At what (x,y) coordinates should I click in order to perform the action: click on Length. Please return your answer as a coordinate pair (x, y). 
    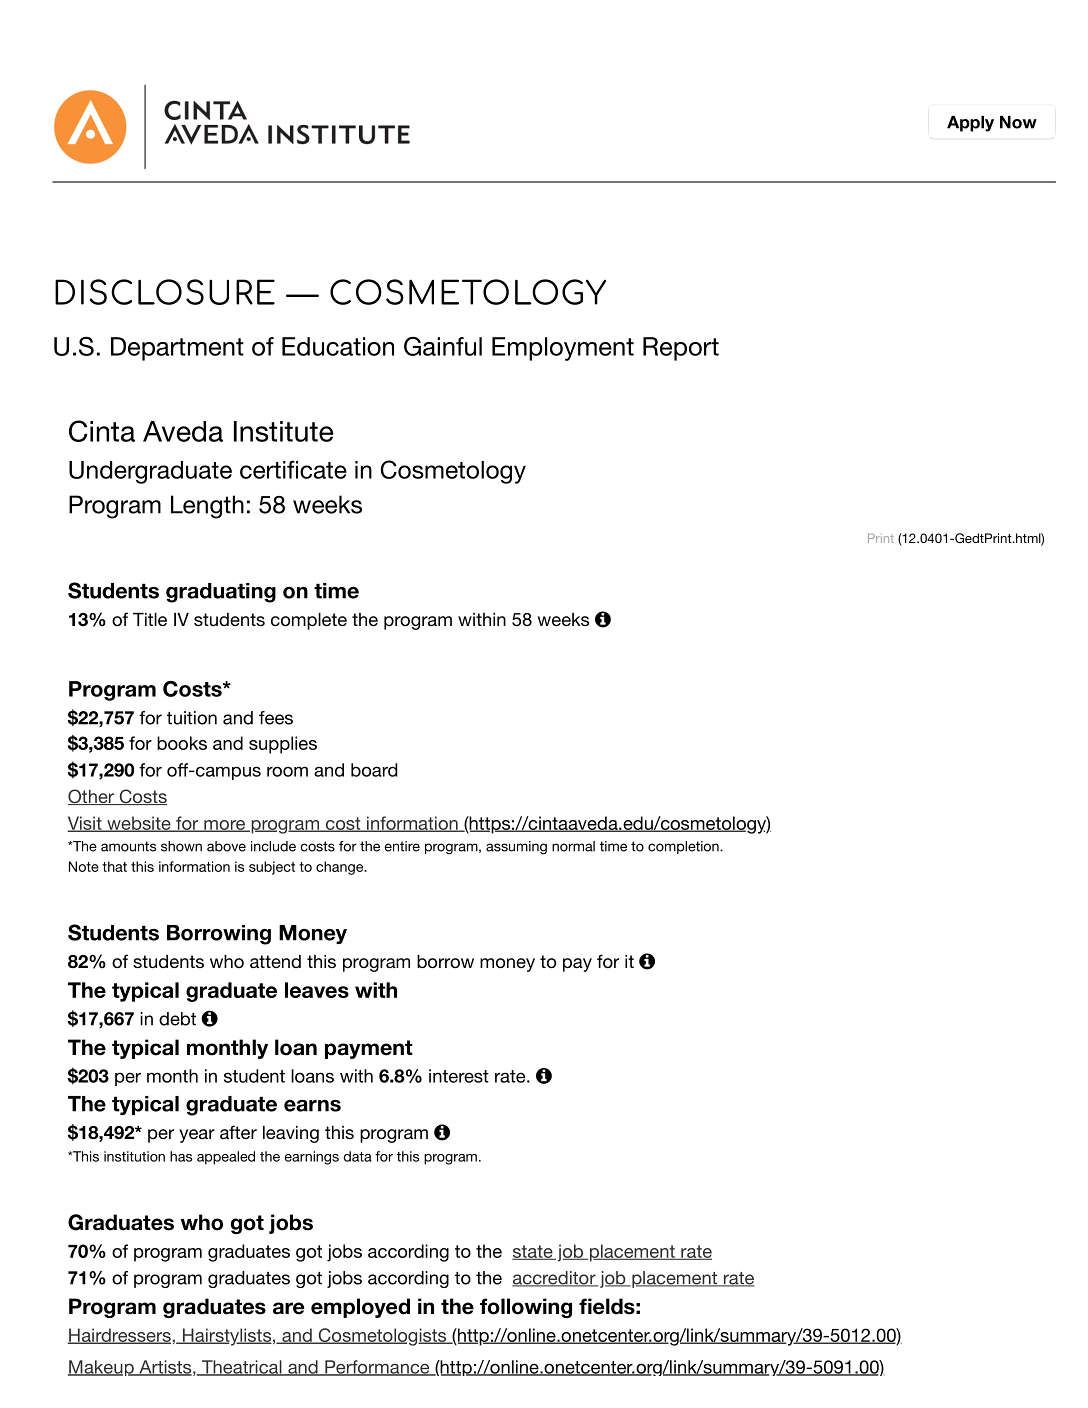
    Looking at the image, I should click on (207, 507).
